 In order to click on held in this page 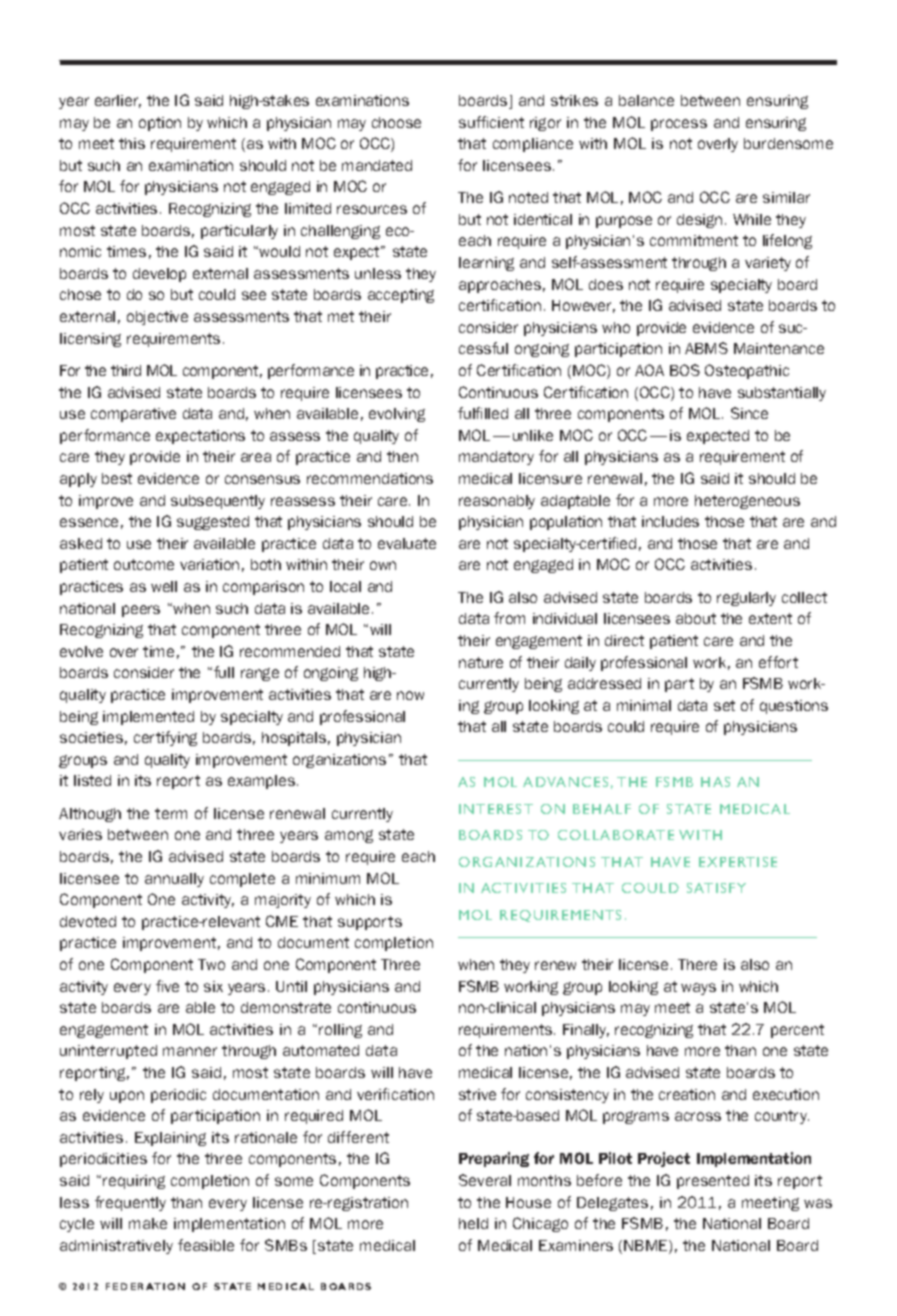, I will do `click(473, 1223)`.
